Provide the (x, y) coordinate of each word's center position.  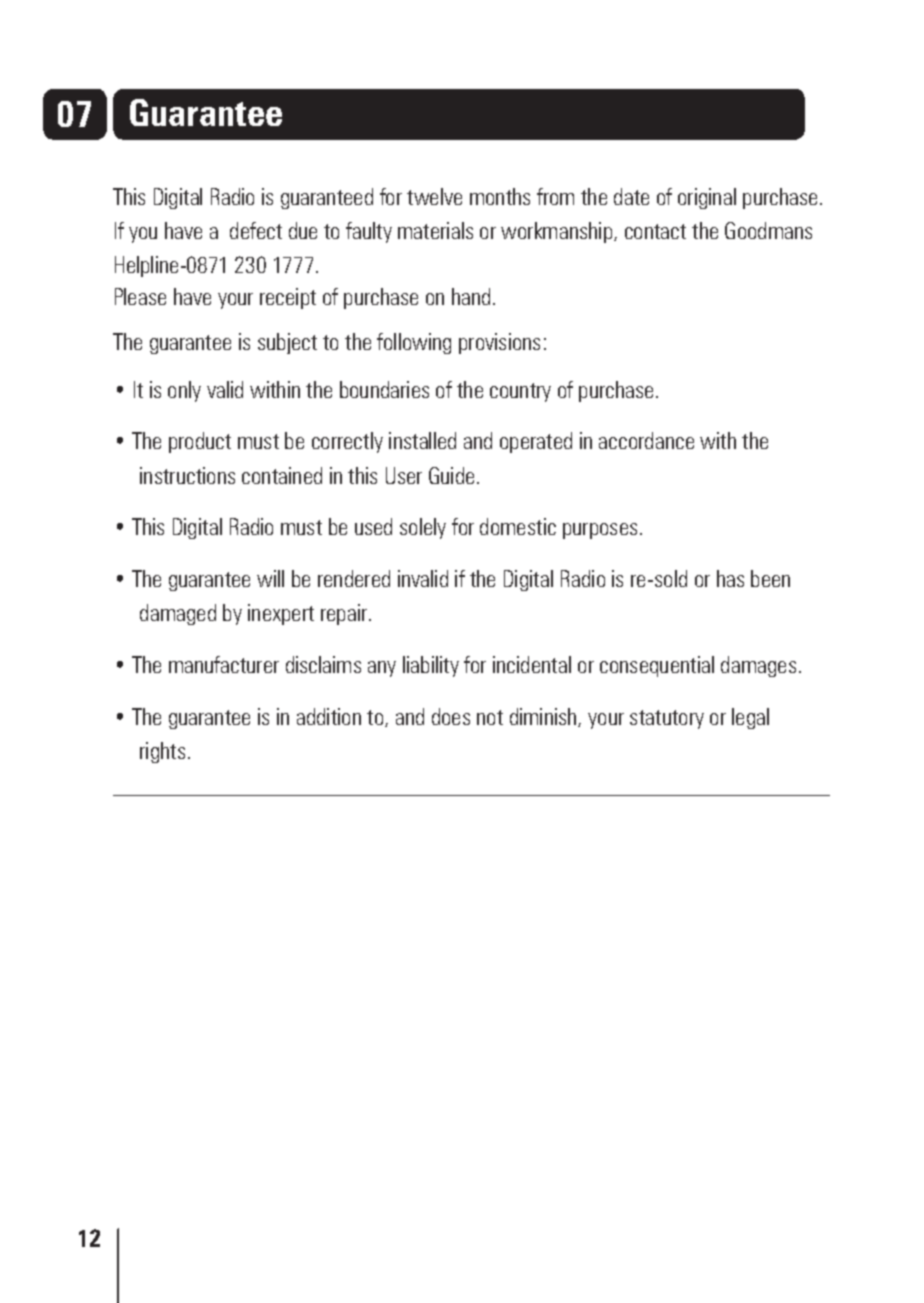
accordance (646, 440)
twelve (434, 196)
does (451, 716)
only (184, 391)
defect (256, 230)
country (520, 392)
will (270, 578)
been (770, 578)
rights (162, 752)
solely (423, 528)
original (707, 198)
